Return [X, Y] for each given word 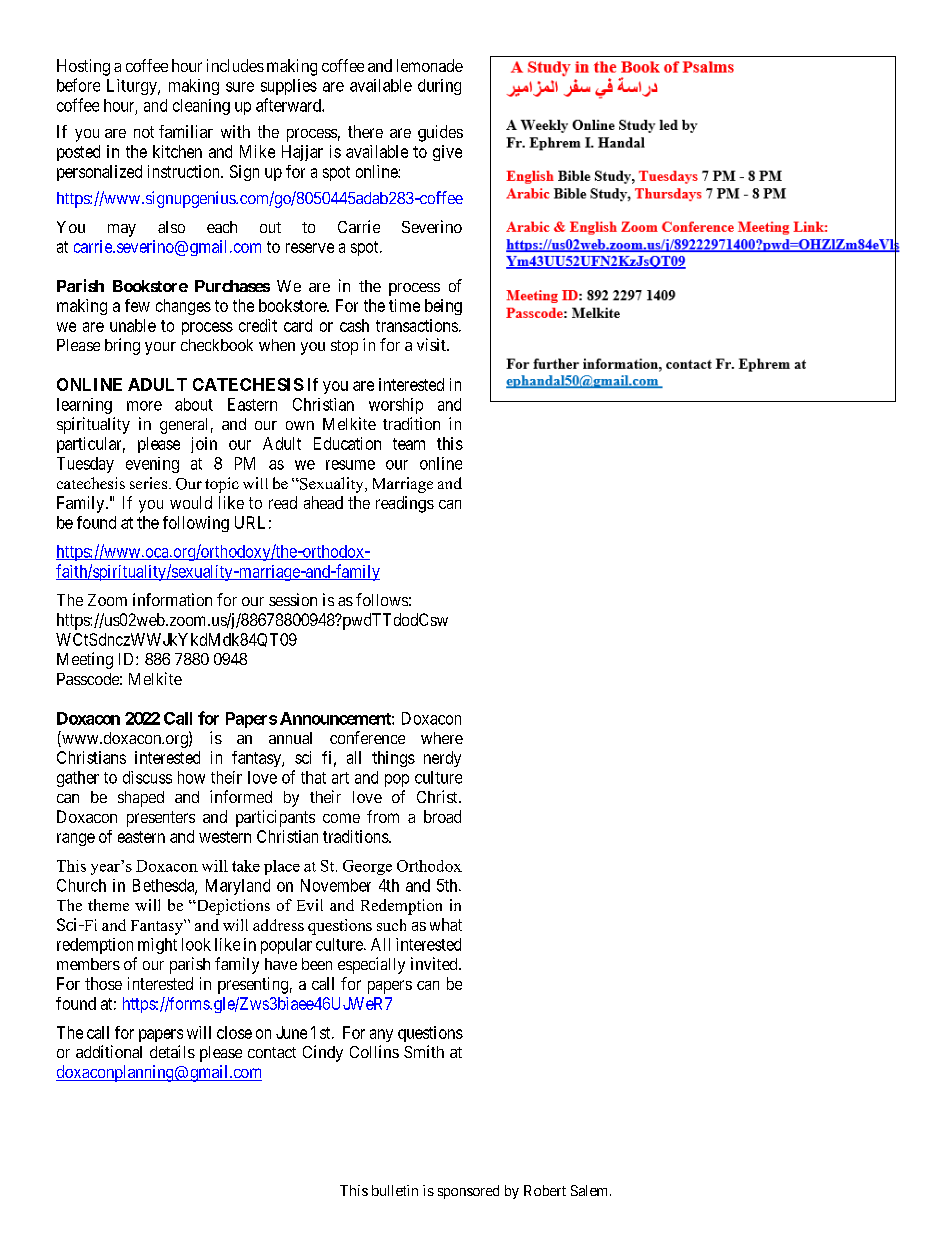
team [409, 444]
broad [442, 816]
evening [152, 465]
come [341, 818]
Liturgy [133, 87]
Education [347, 443]
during [439, 87]
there [365, 131]
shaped [141, 799]
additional [109, 1051]
